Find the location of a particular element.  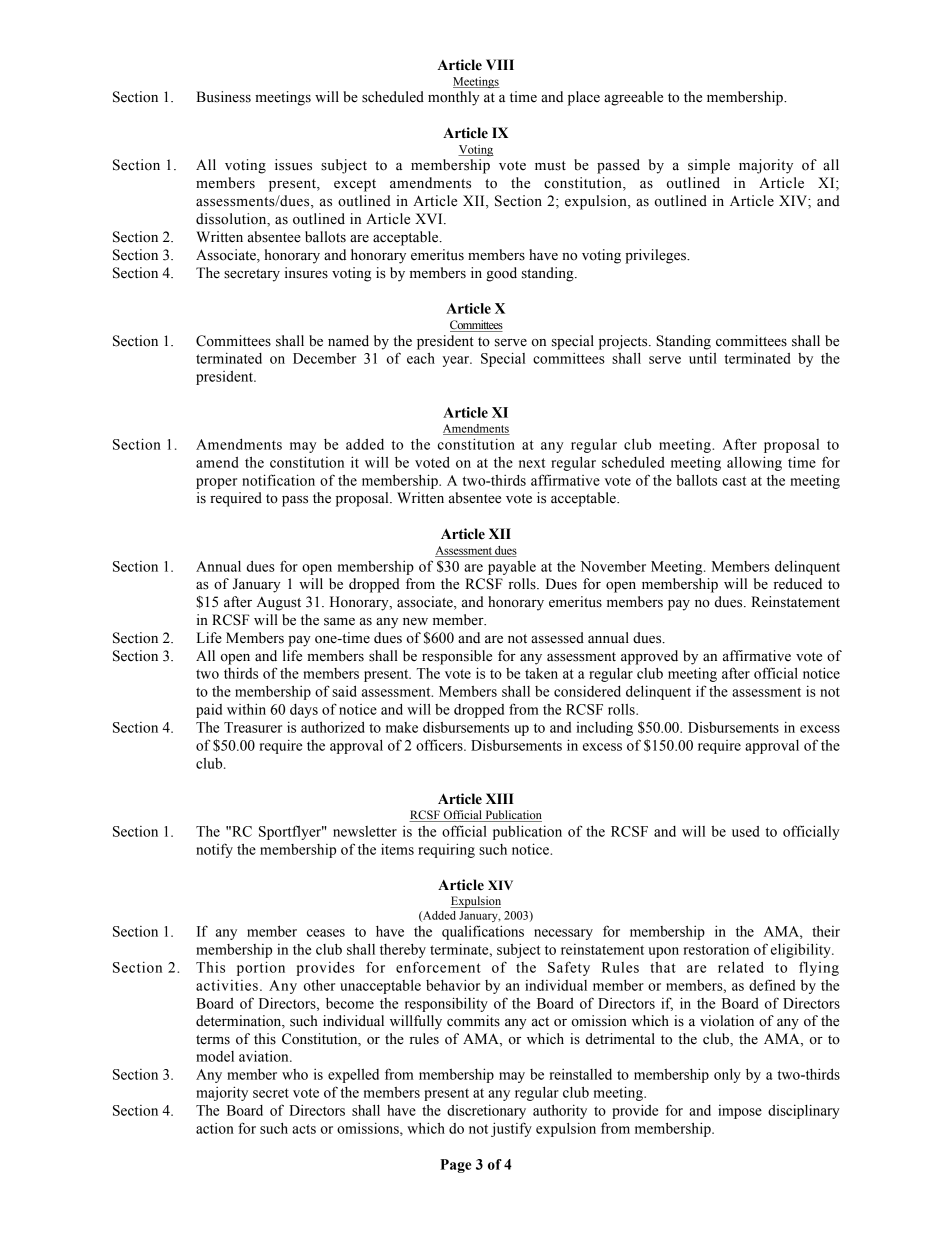

simple is located at coordinates (709, 166).
